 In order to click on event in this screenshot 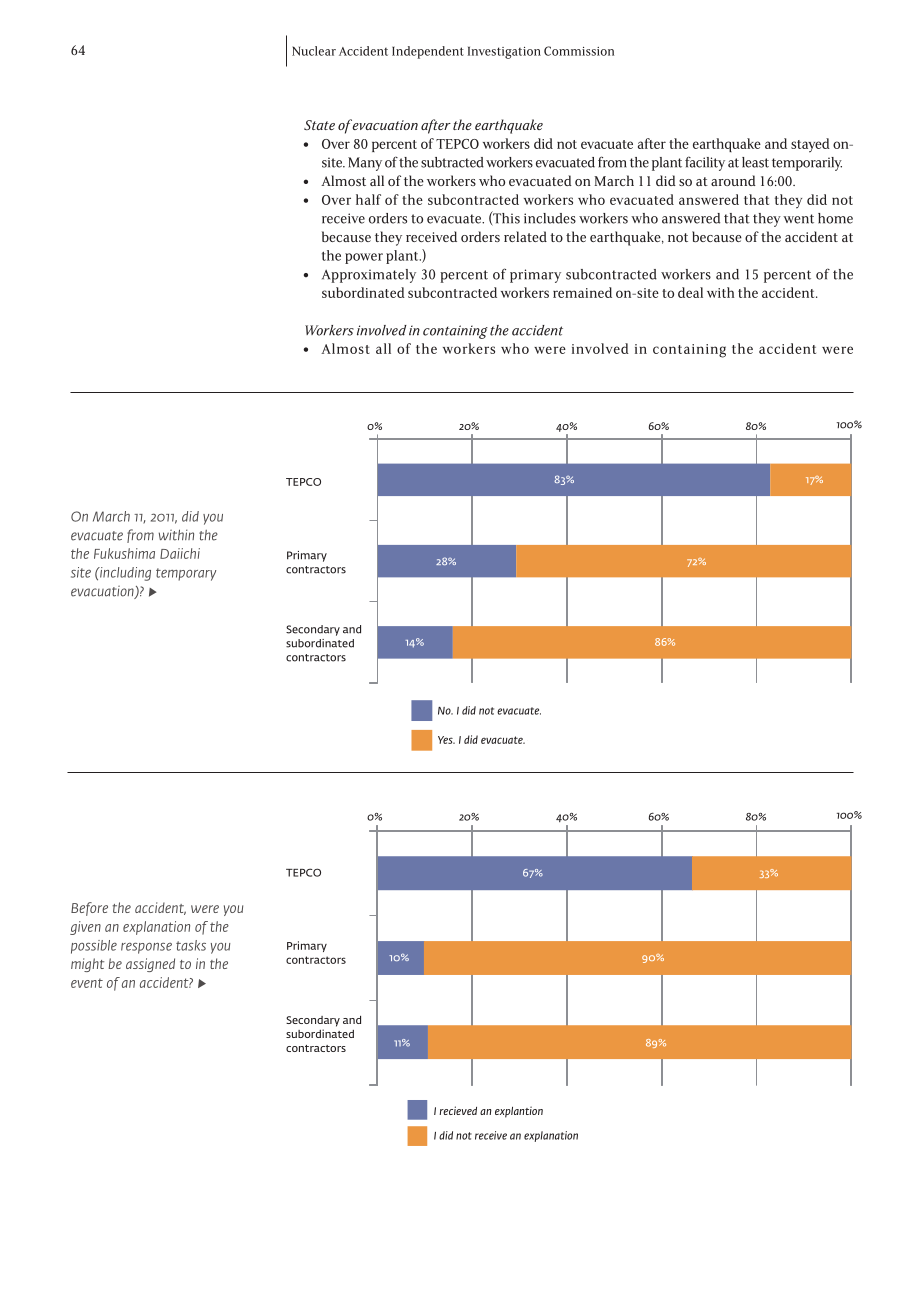, I will do `click(87, 983)`.
